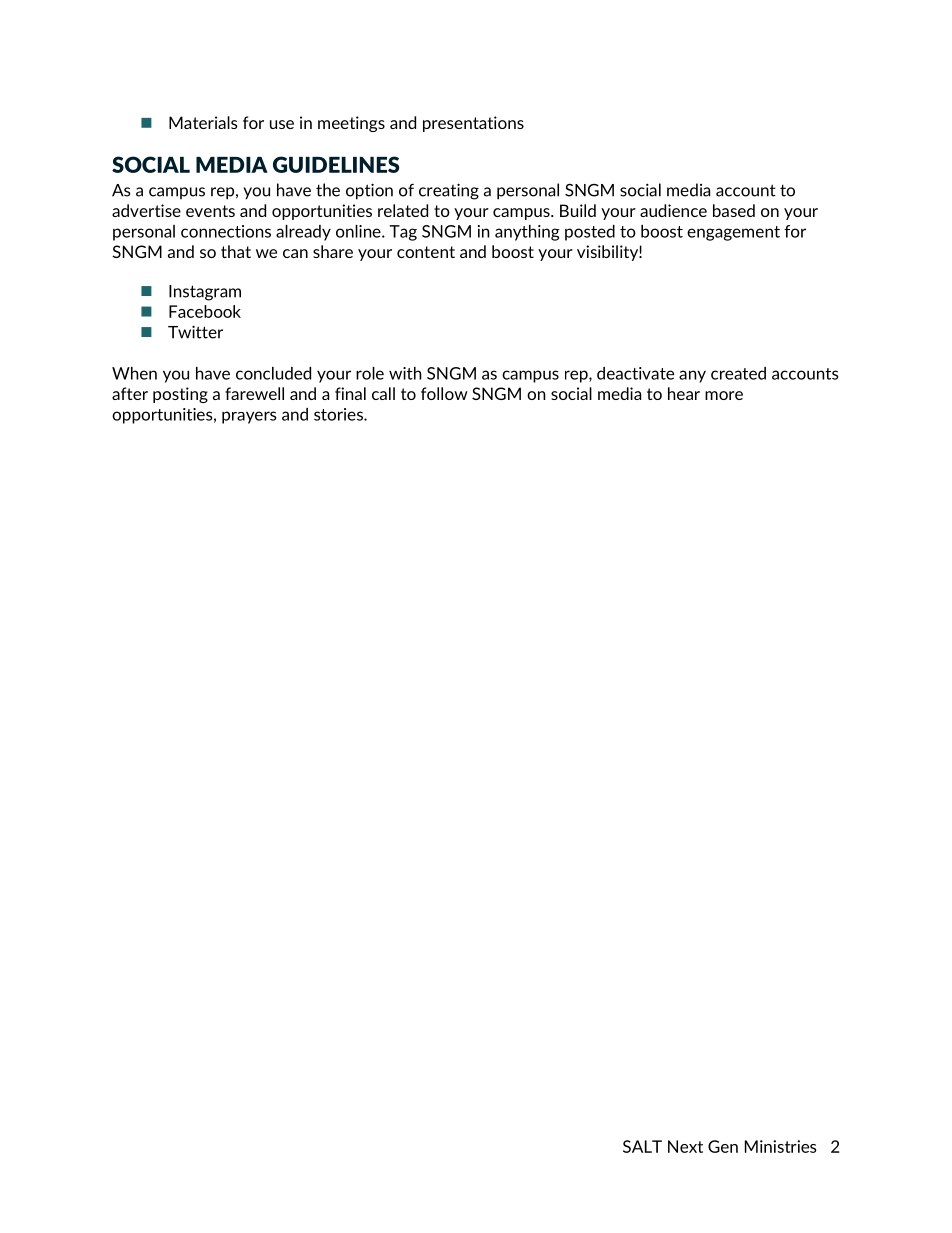 This screenshot has width=952, height=1233. Describe the element at coordinates (473, 124) in the screenshot. I see `presentations` at that location.
